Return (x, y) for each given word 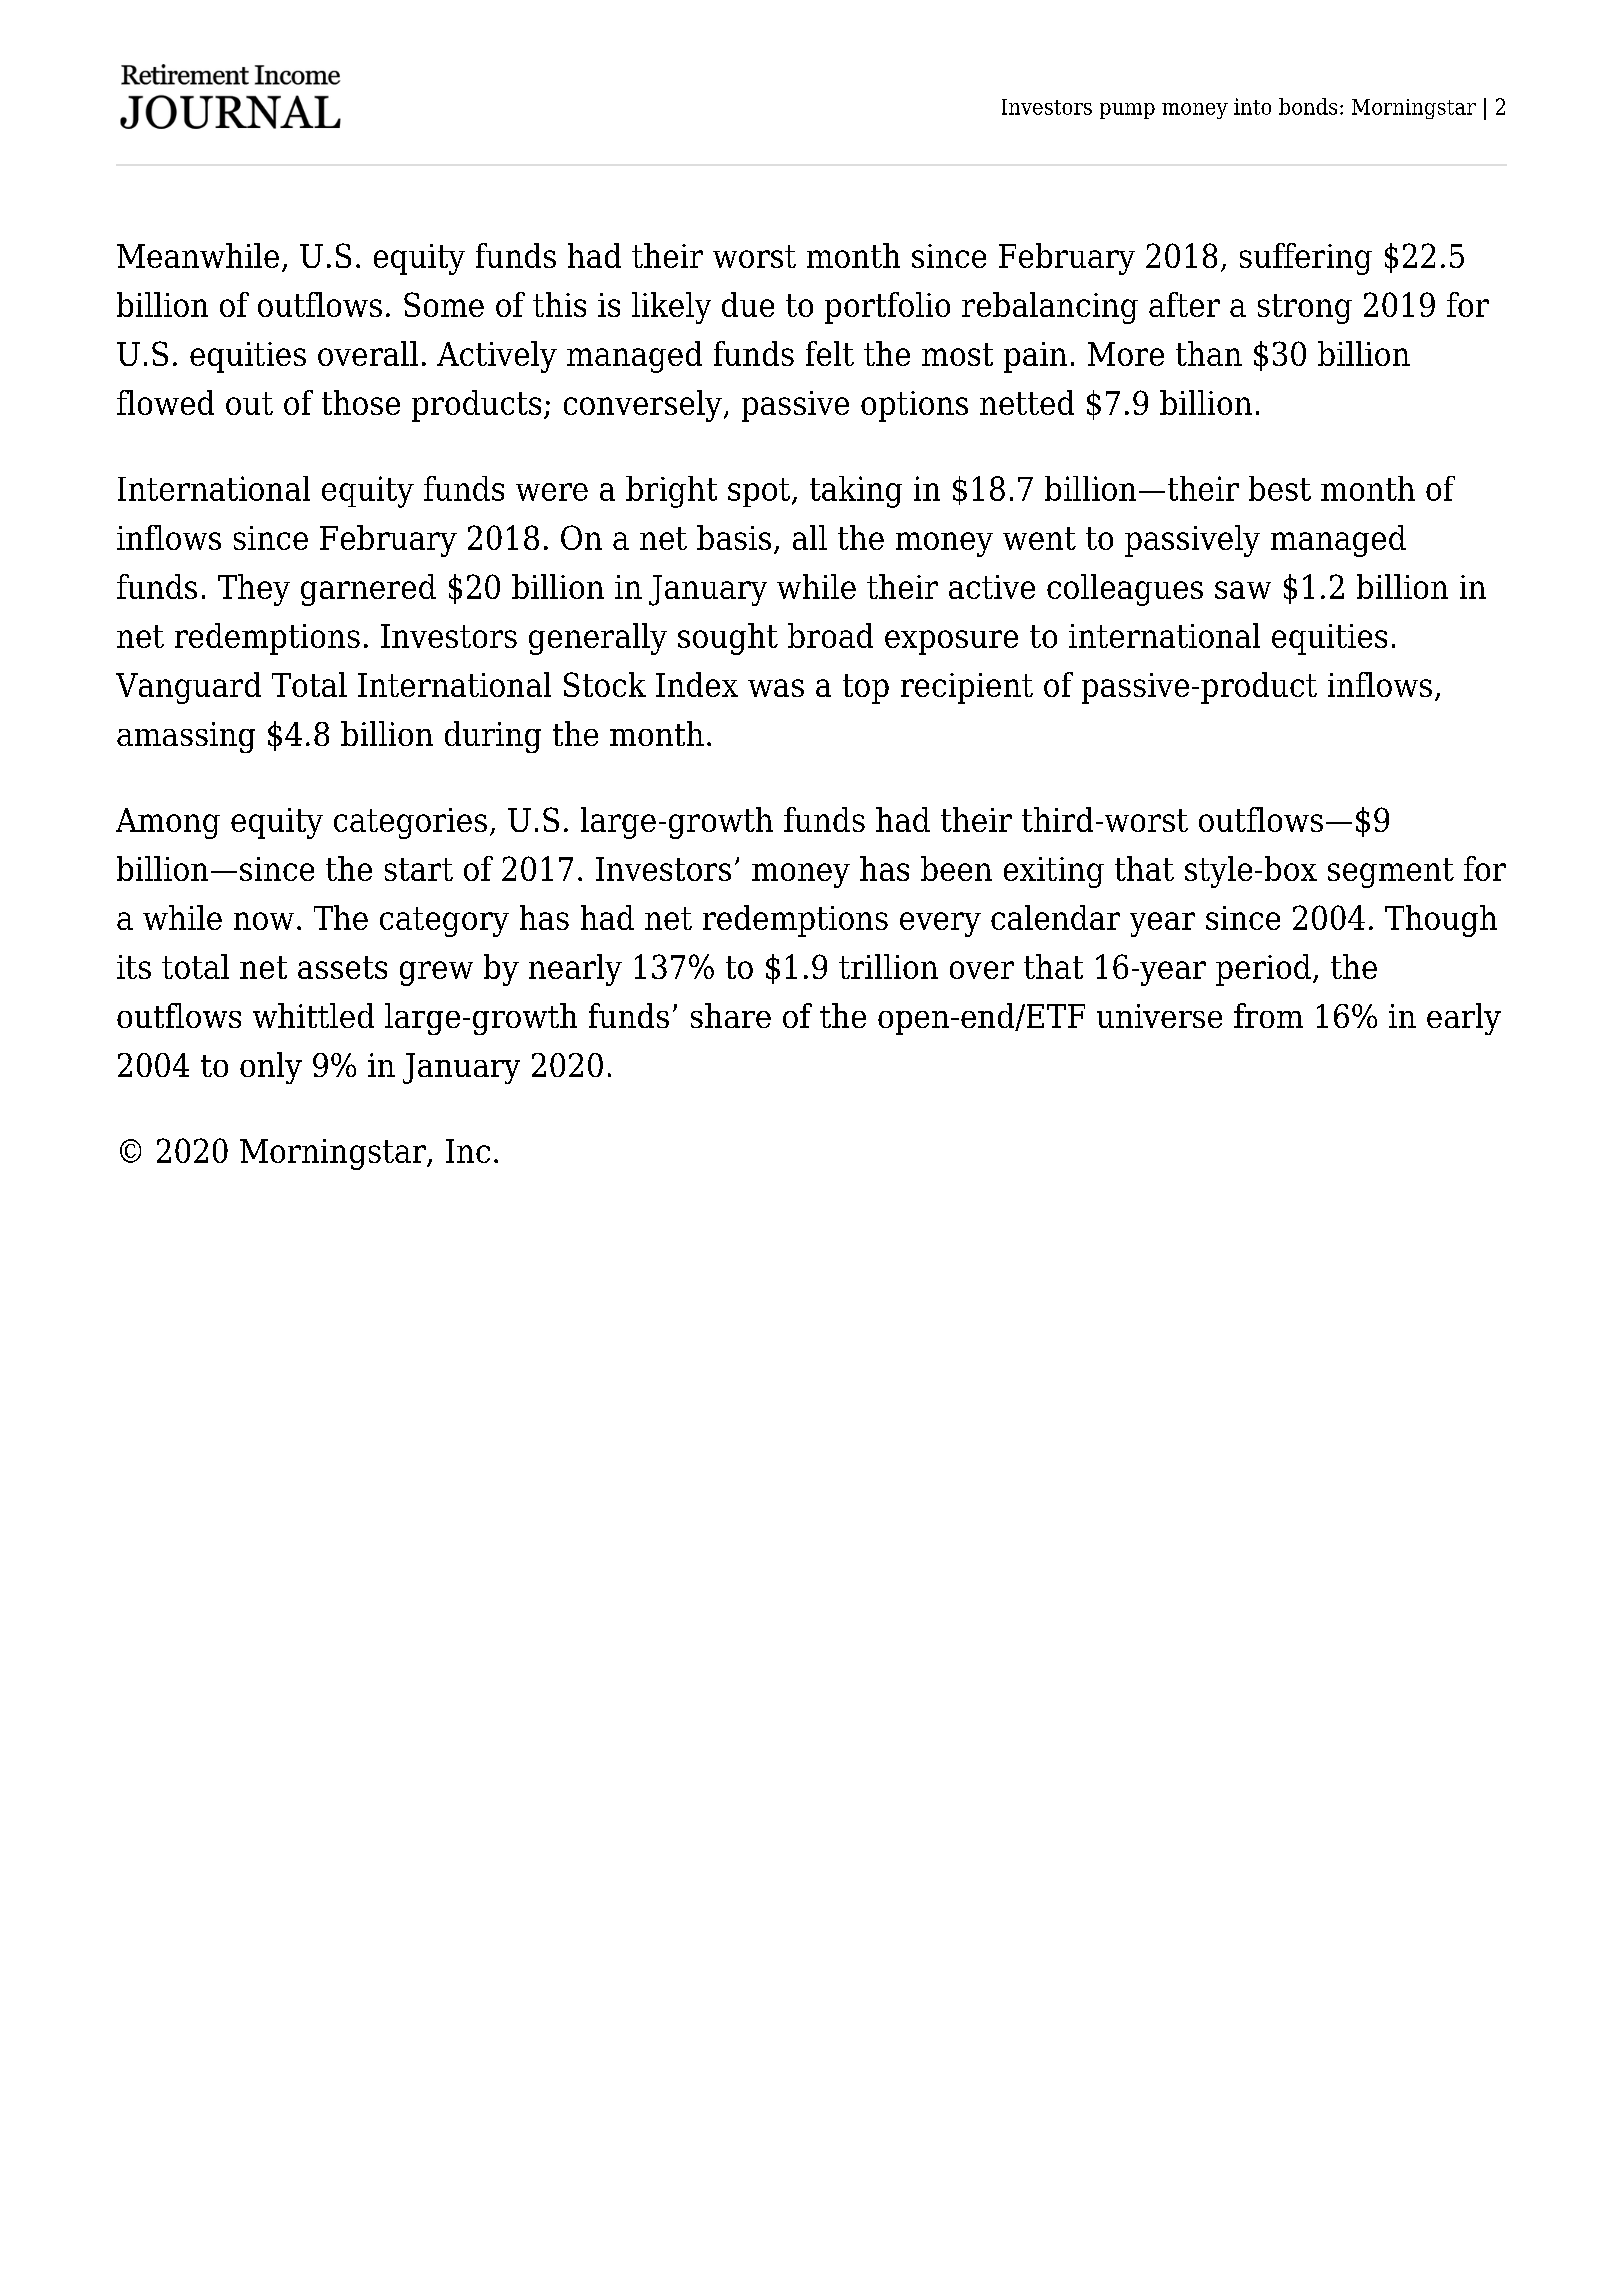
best (1280, 488)
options (914, 406)
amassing (186, 737)
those (361, 402)
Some (444, 304)
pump (1127, 111)
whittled (313, 1015)
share (731, 1015)
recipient (967, 688)
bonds (1308, 106)
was (776, 688)
